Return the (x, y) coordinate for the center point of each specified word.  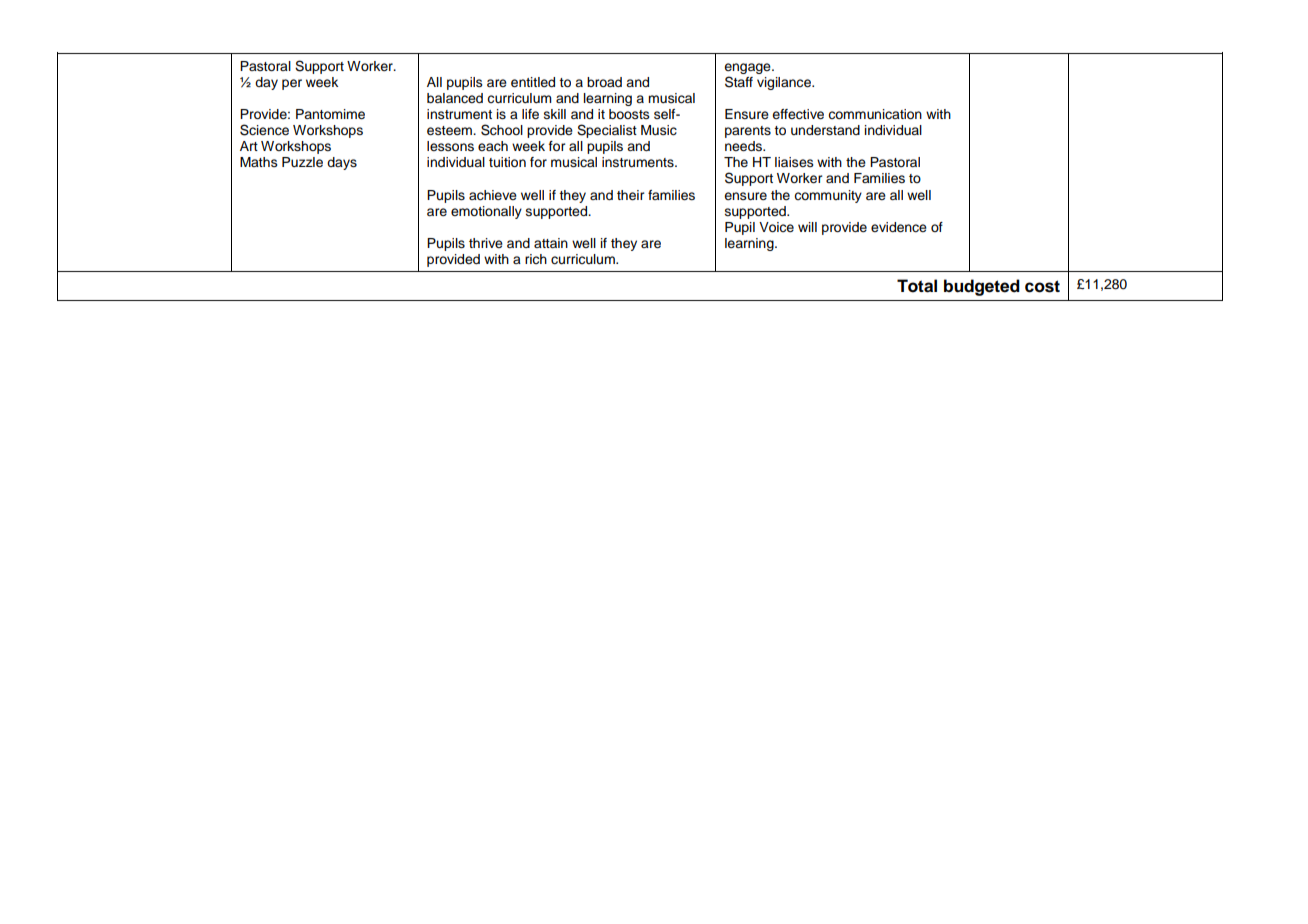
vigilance (785, 83)
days (342, 163)
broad (604, 82)
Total (917, 286)
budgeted (982, 287)
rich (536, 259)
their (630, 195)
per (292, 84)
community (828, 196)
